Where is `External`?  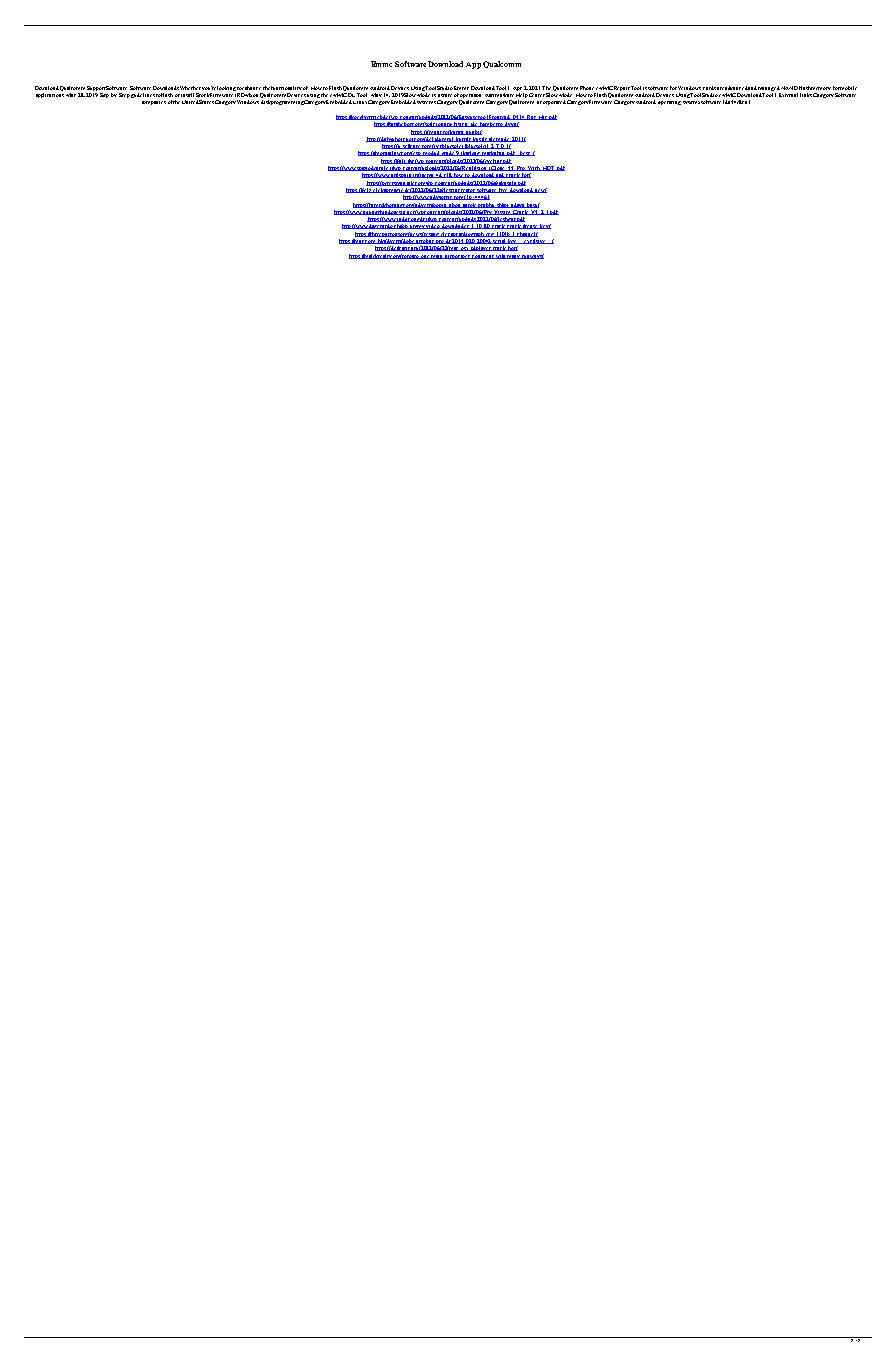
External is located at coordinates (788, 95).
